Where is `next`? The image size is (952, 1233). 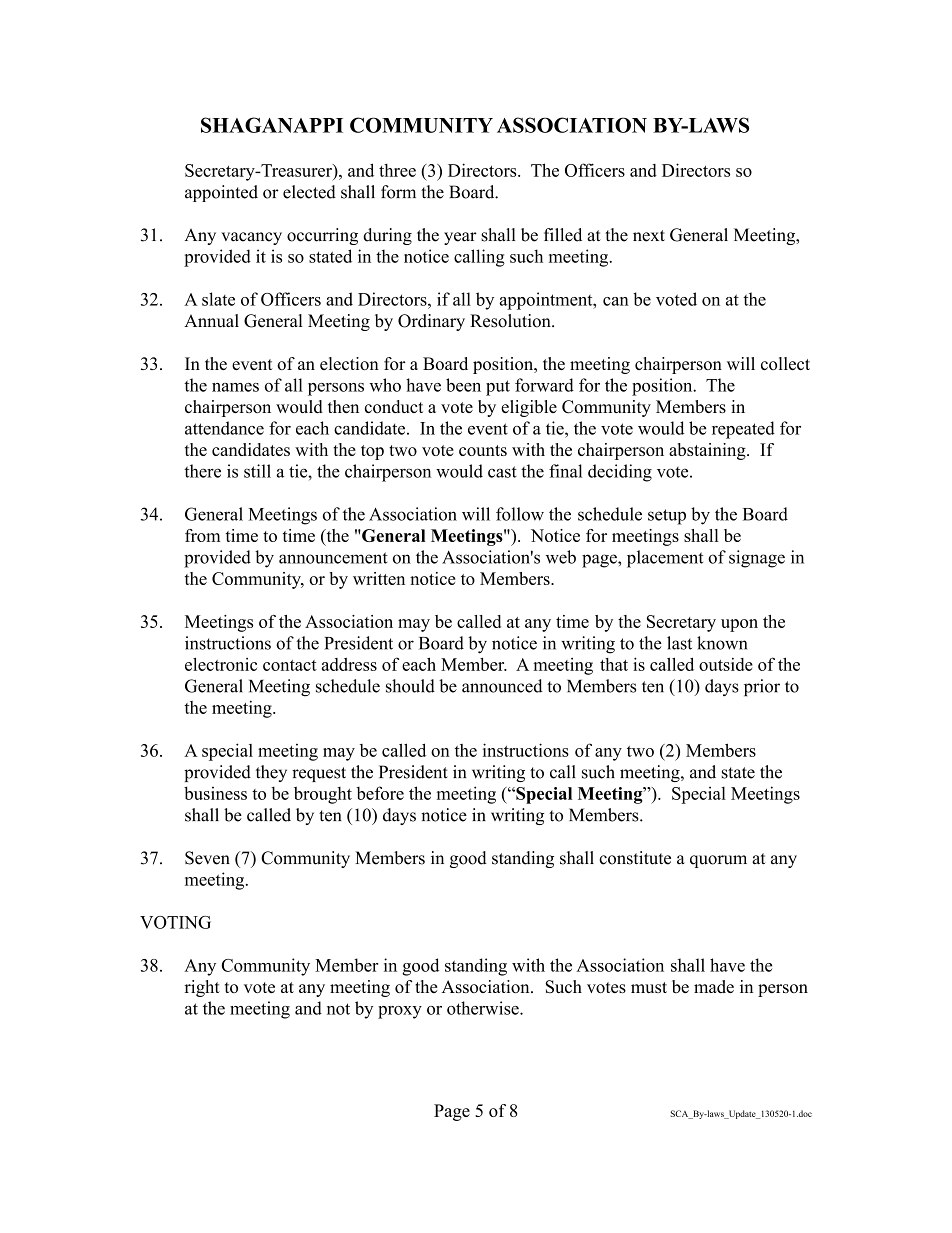 next is located at coordinates (649, 236).
